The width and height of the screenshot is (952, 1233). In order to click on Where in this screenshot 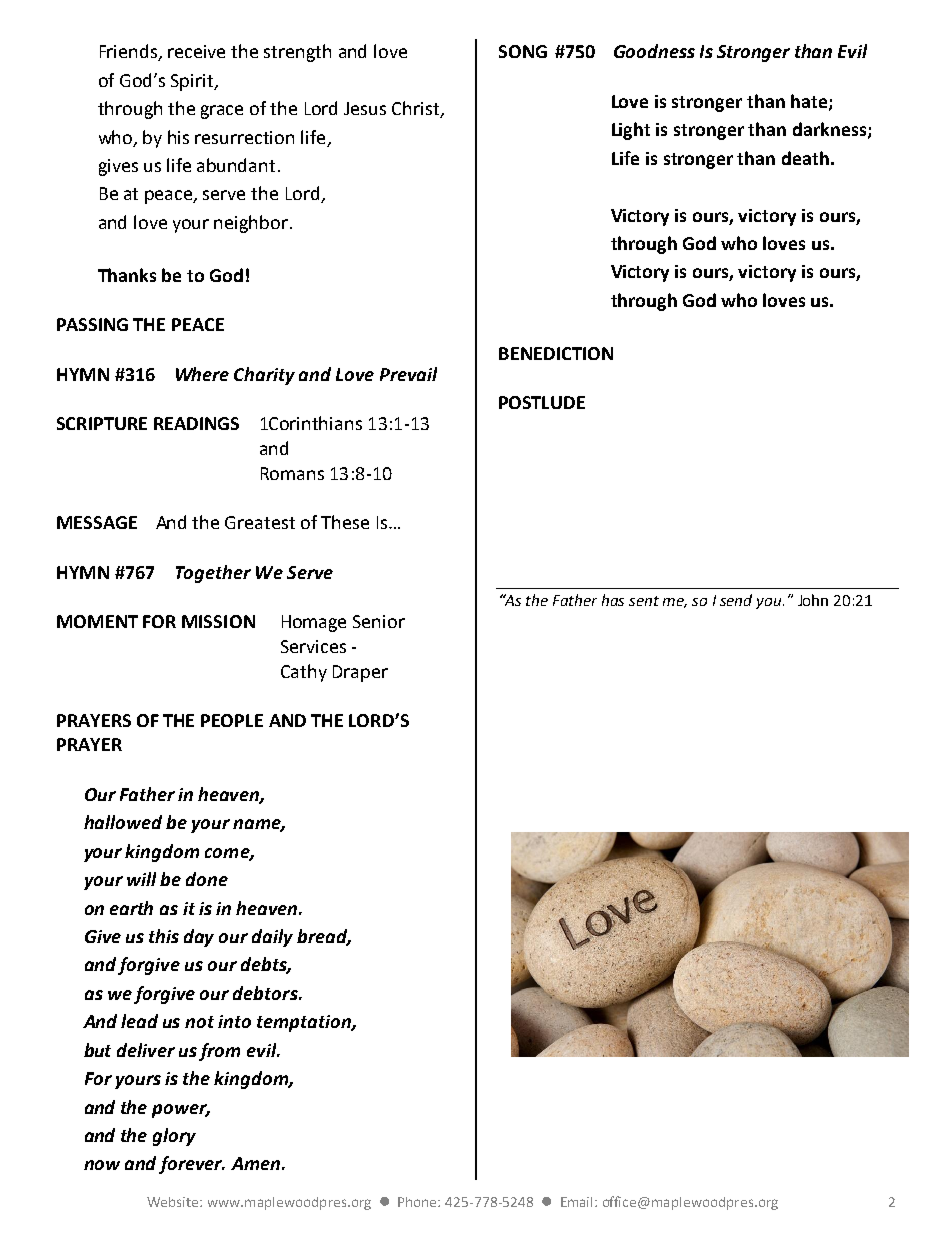, I will do `click(202, 374)`.
